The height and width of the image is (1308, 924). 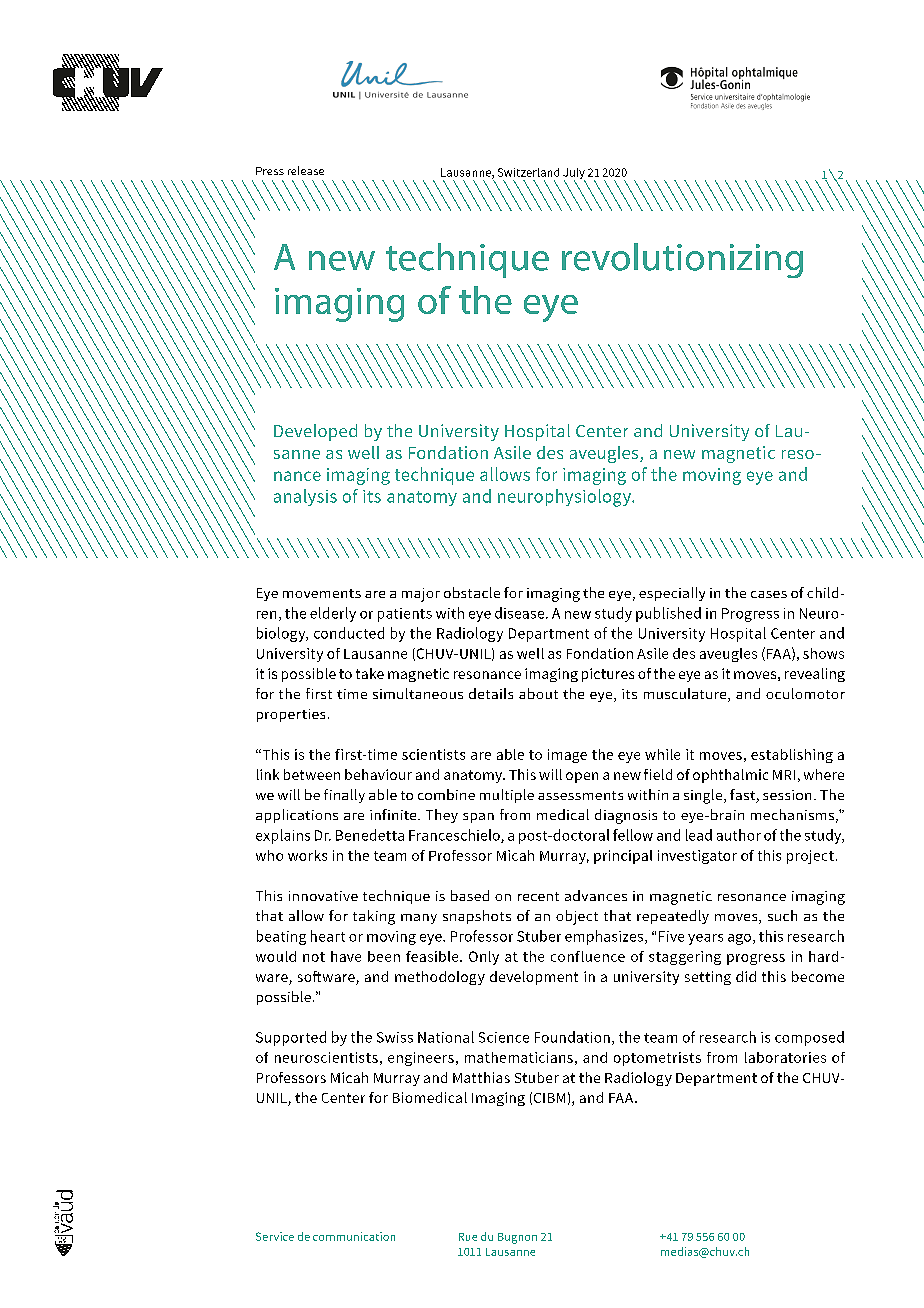 I want to click on innovative, so click(x=323, y=896).
